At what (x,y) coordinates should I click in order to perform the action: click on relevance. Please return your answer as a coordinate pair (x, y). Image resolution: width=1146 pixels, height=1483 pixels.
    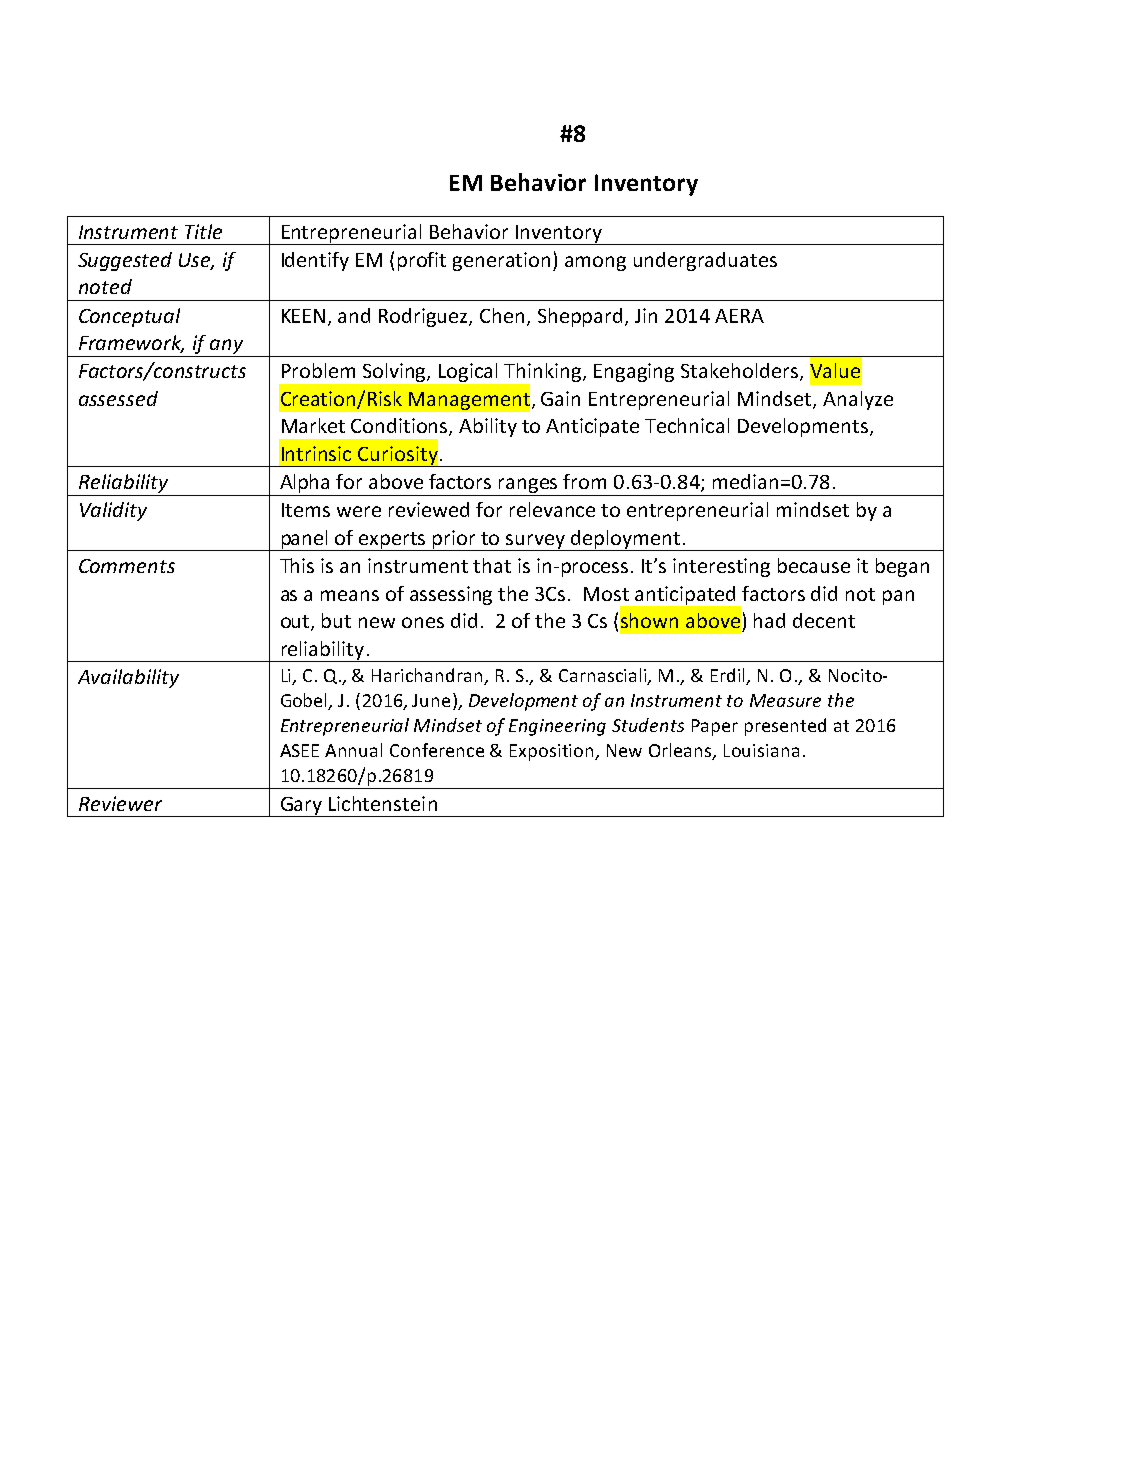
    Looking at the image, I should click on (552, 509).
